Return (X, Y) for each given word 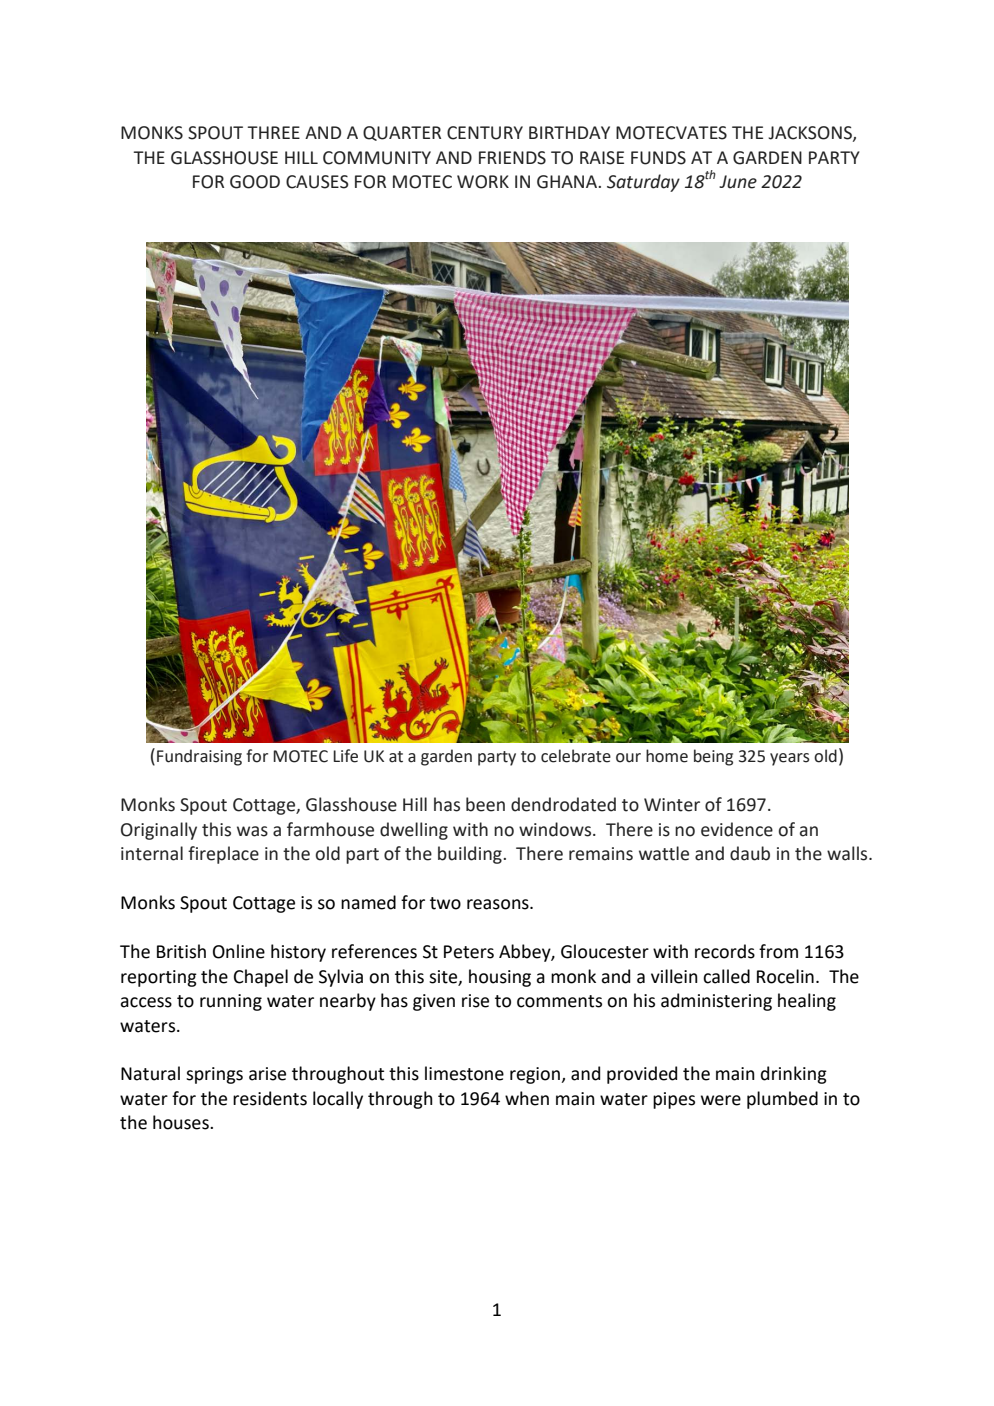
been (485, 804)
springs (214, 1075)
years (790, 759)
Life (345, 756)
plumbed (782, 1100)
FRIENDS (512, 158)
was (252, 831)
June (738, 182)
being (713, 757)
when (527, 1098)
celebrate (576, 756)
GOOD (255, 182)
